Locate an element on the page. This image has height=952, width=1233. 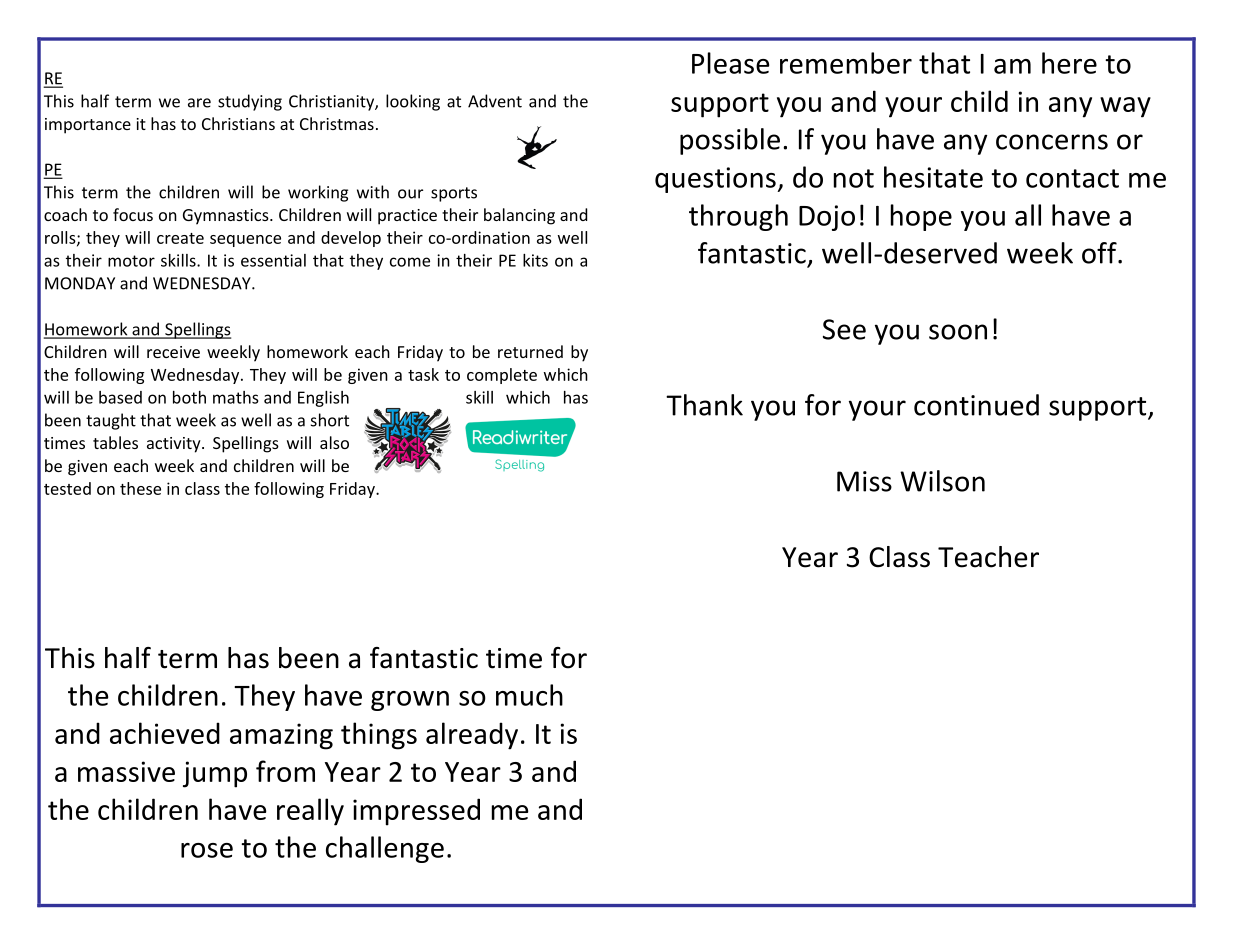
these is located at coordinates (140, 488).
